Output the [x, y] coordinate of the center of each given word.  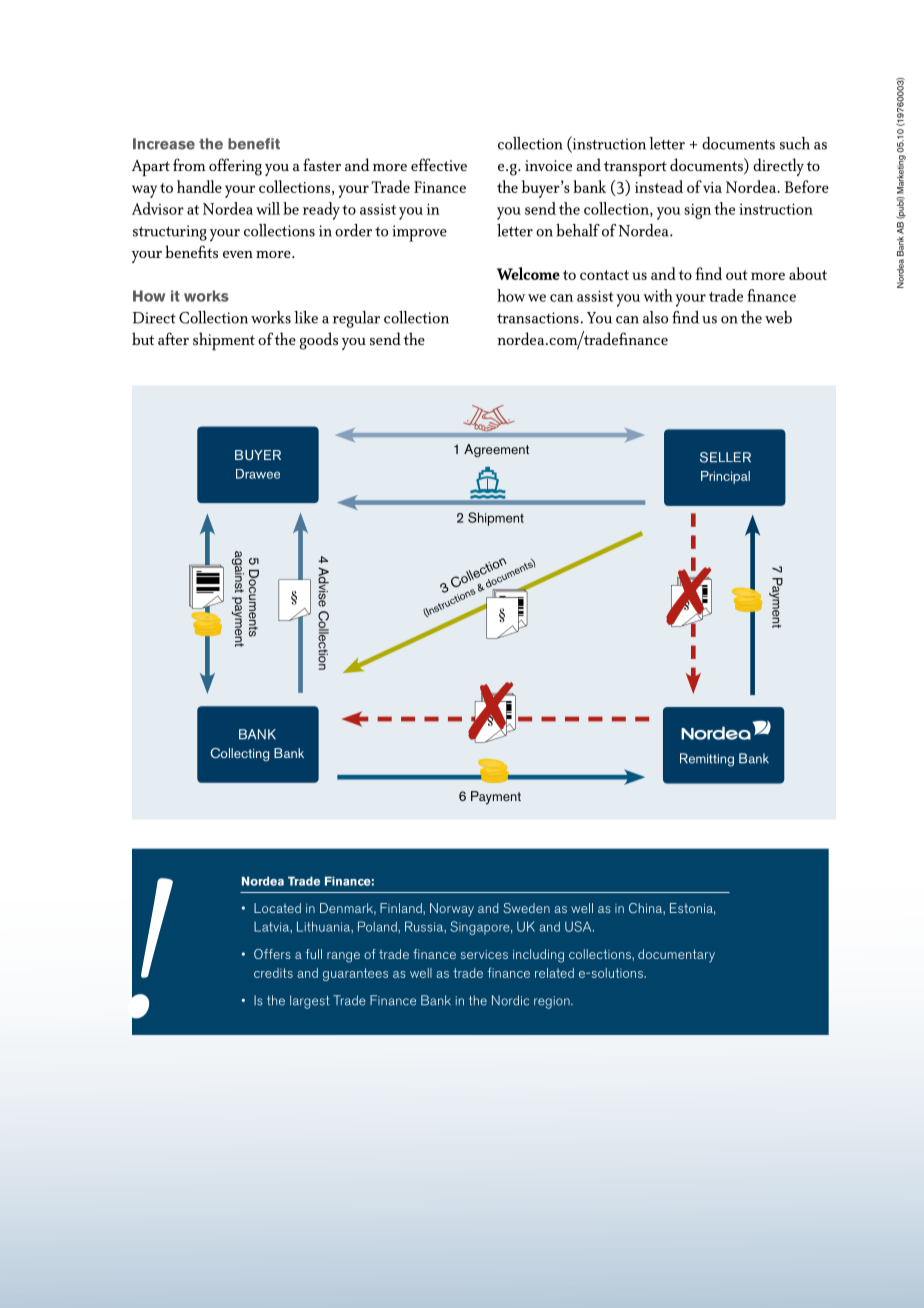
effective [439, 164]
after [173, 338]
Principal [725, 477]
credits [273, 973]
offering [235, 167]
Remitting [707, 760]
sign [697, 211]
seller [725, 457]
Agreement [496, 450]
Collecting [239, 754]
